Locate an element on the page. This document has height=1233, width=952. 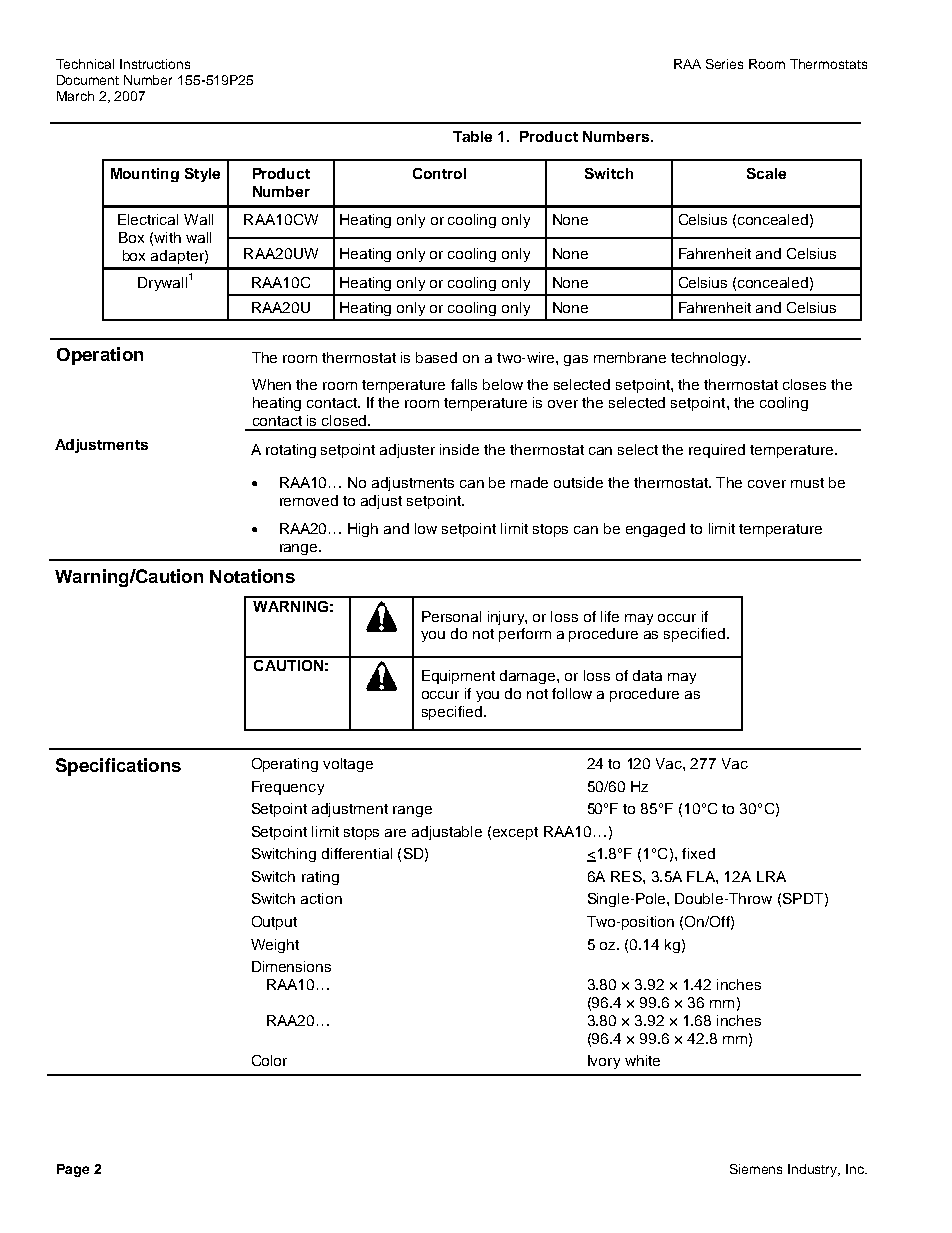
Control is located at coordinates (439, 173).
